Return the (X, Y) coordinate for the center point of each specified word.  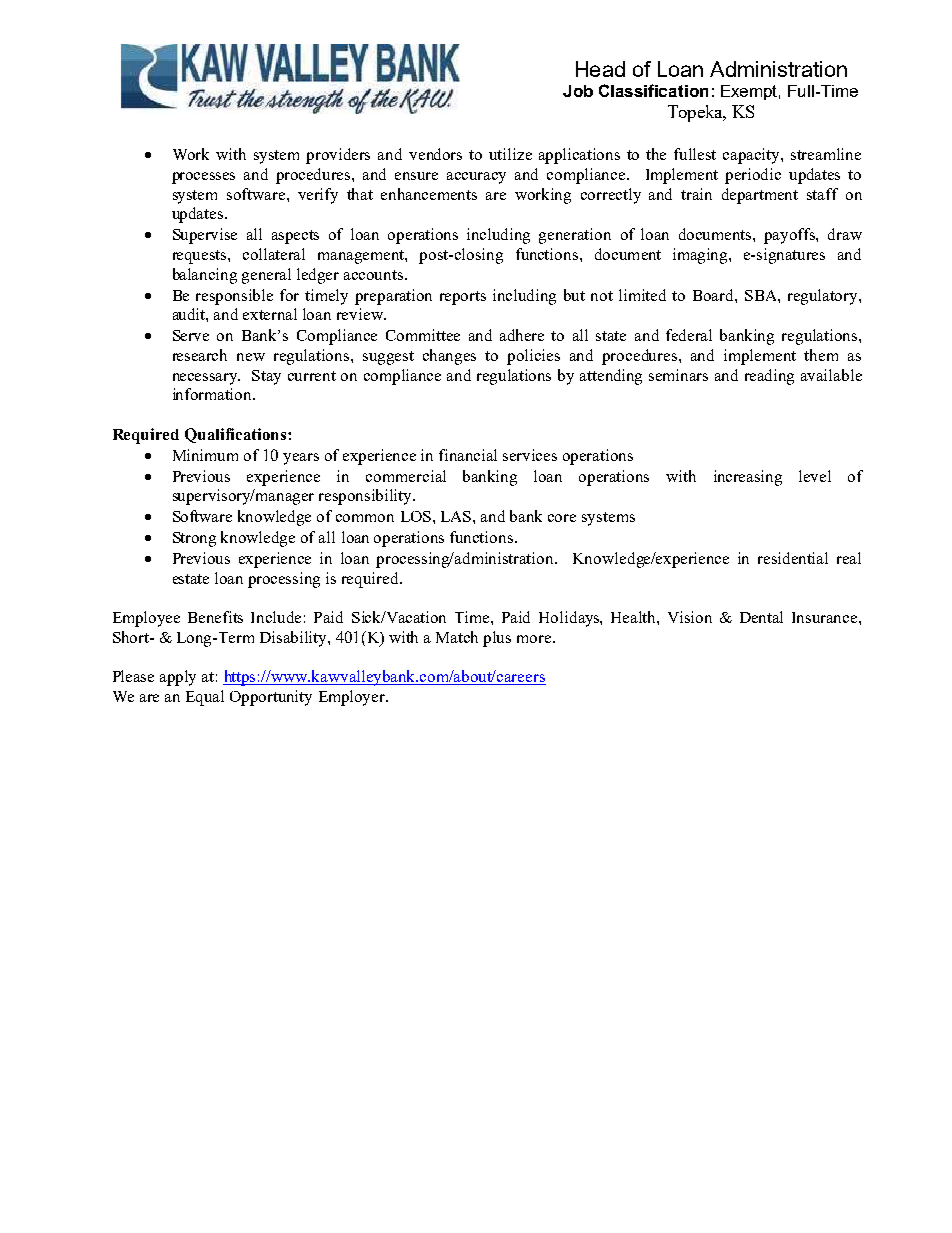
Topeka (696, 113)
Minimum (205, 455)
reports (463, 298)
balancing (205, 276)
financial (468, 455)
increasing (748, 478)
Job (578, 91)
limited (642, 295)
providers (338, 156)
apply (178, 678)
